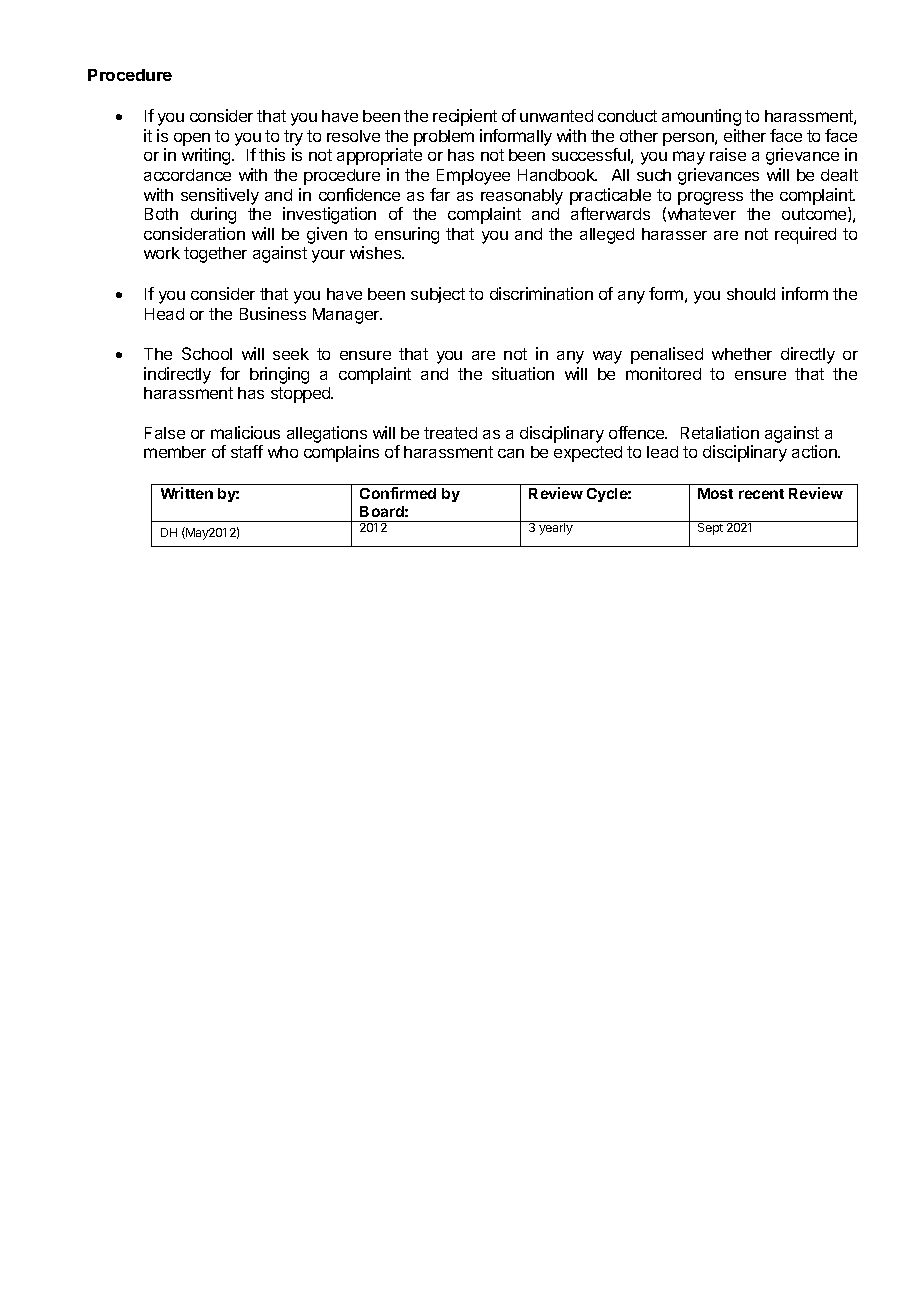 This page has height=1308, width=924. I want to click on try, so click(293, 138).
